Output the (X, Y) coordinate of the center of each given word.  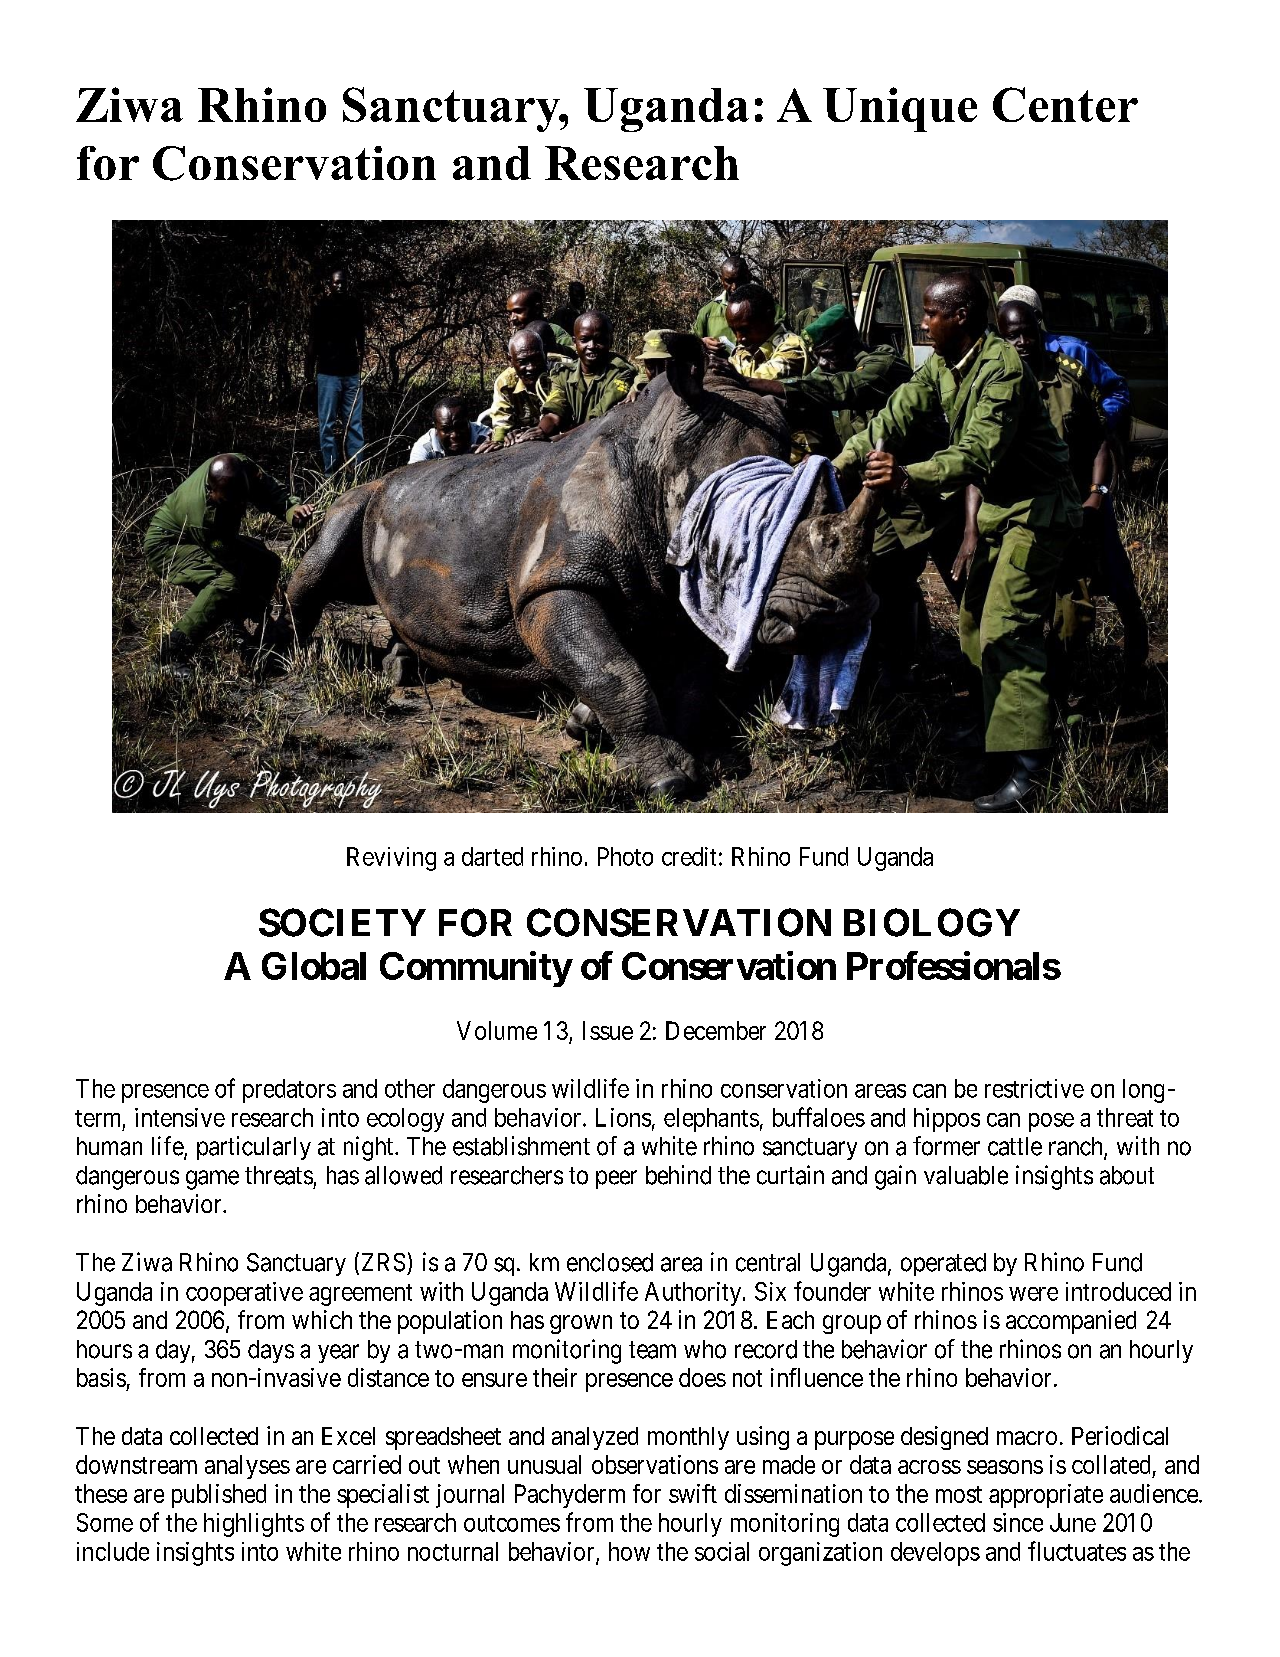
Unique (900, 109)
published (219, 1496)
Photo (625, 856)
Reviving (391, 859)
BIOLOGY (932, 922)
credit (689, 856)
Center (1065, 104)
